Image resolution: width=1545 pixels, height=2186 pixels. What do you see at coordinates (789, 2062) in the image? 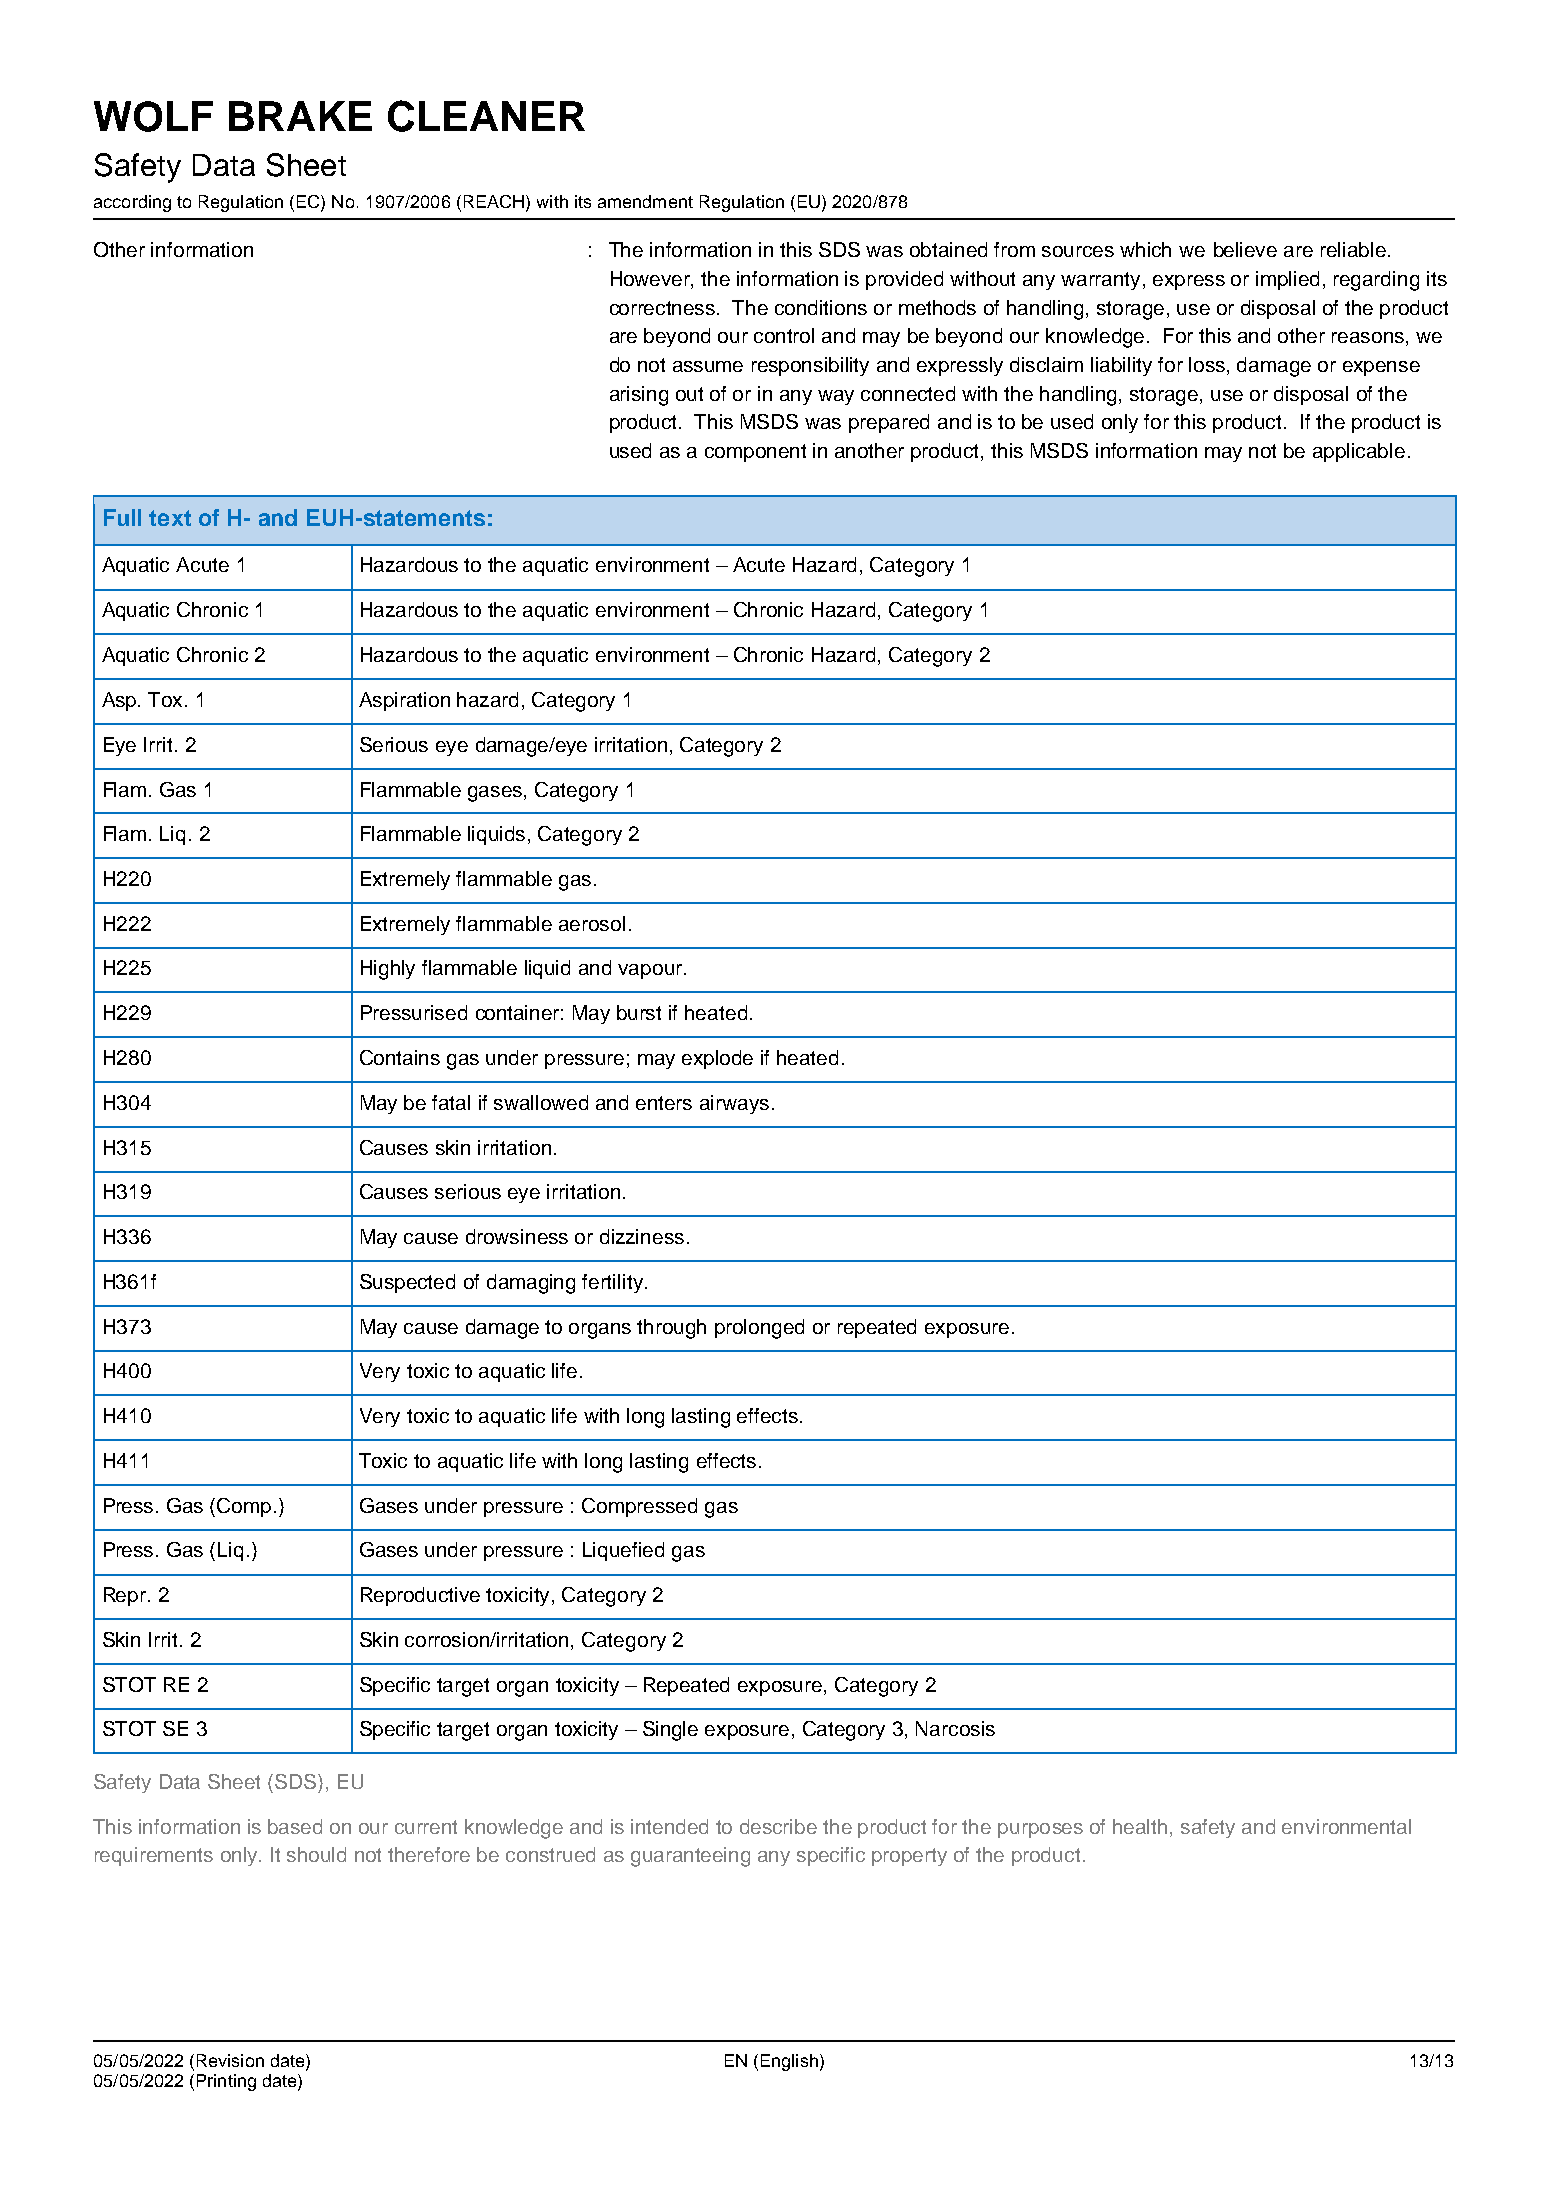
I see `English` at bounding box center [789, 2062].
